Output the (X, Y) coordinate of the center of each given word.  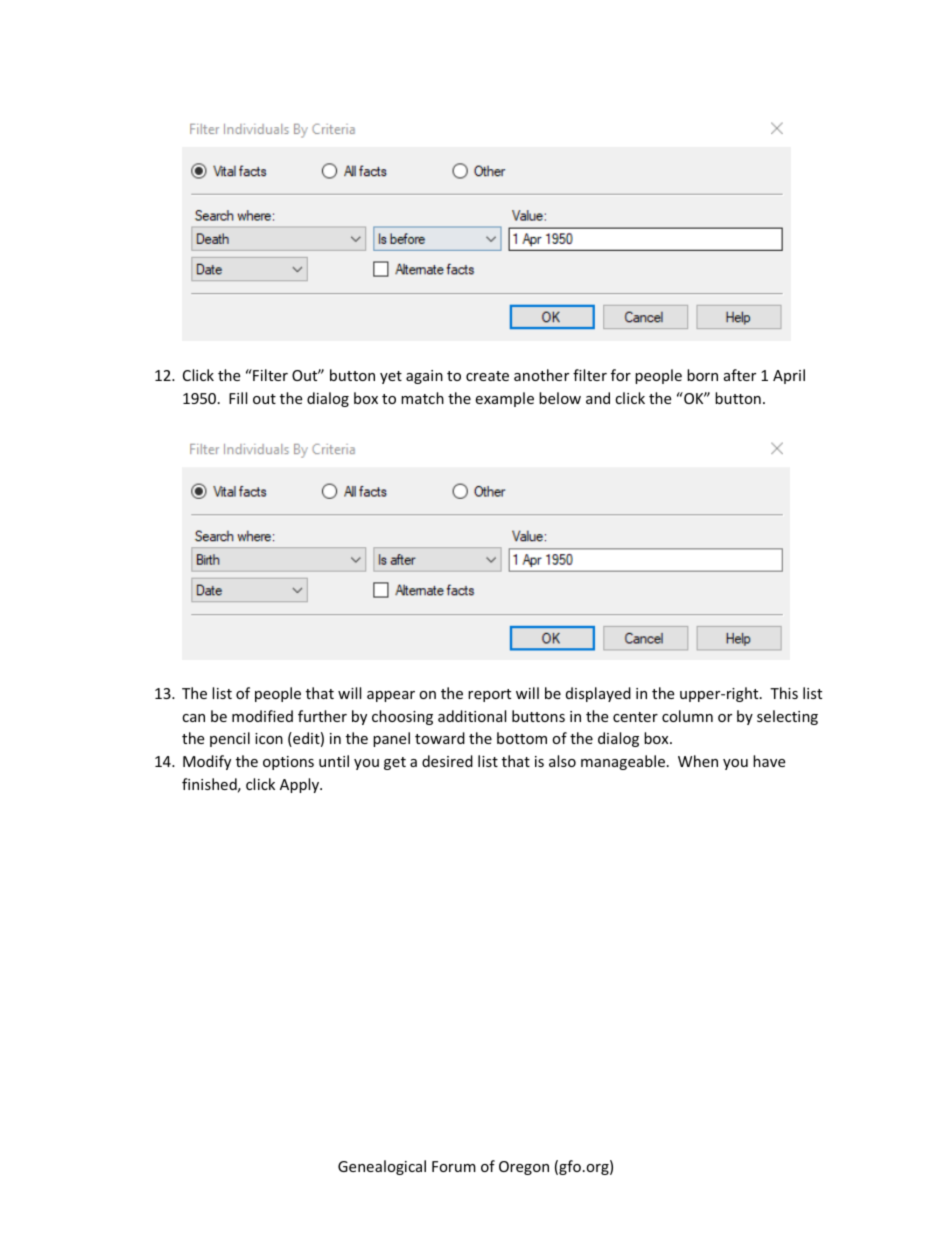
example (504, 399)
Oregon (524, 1168)
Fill (238, 398)
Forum (454, 1166)
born (702, 375)
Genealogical (382, 1167)
